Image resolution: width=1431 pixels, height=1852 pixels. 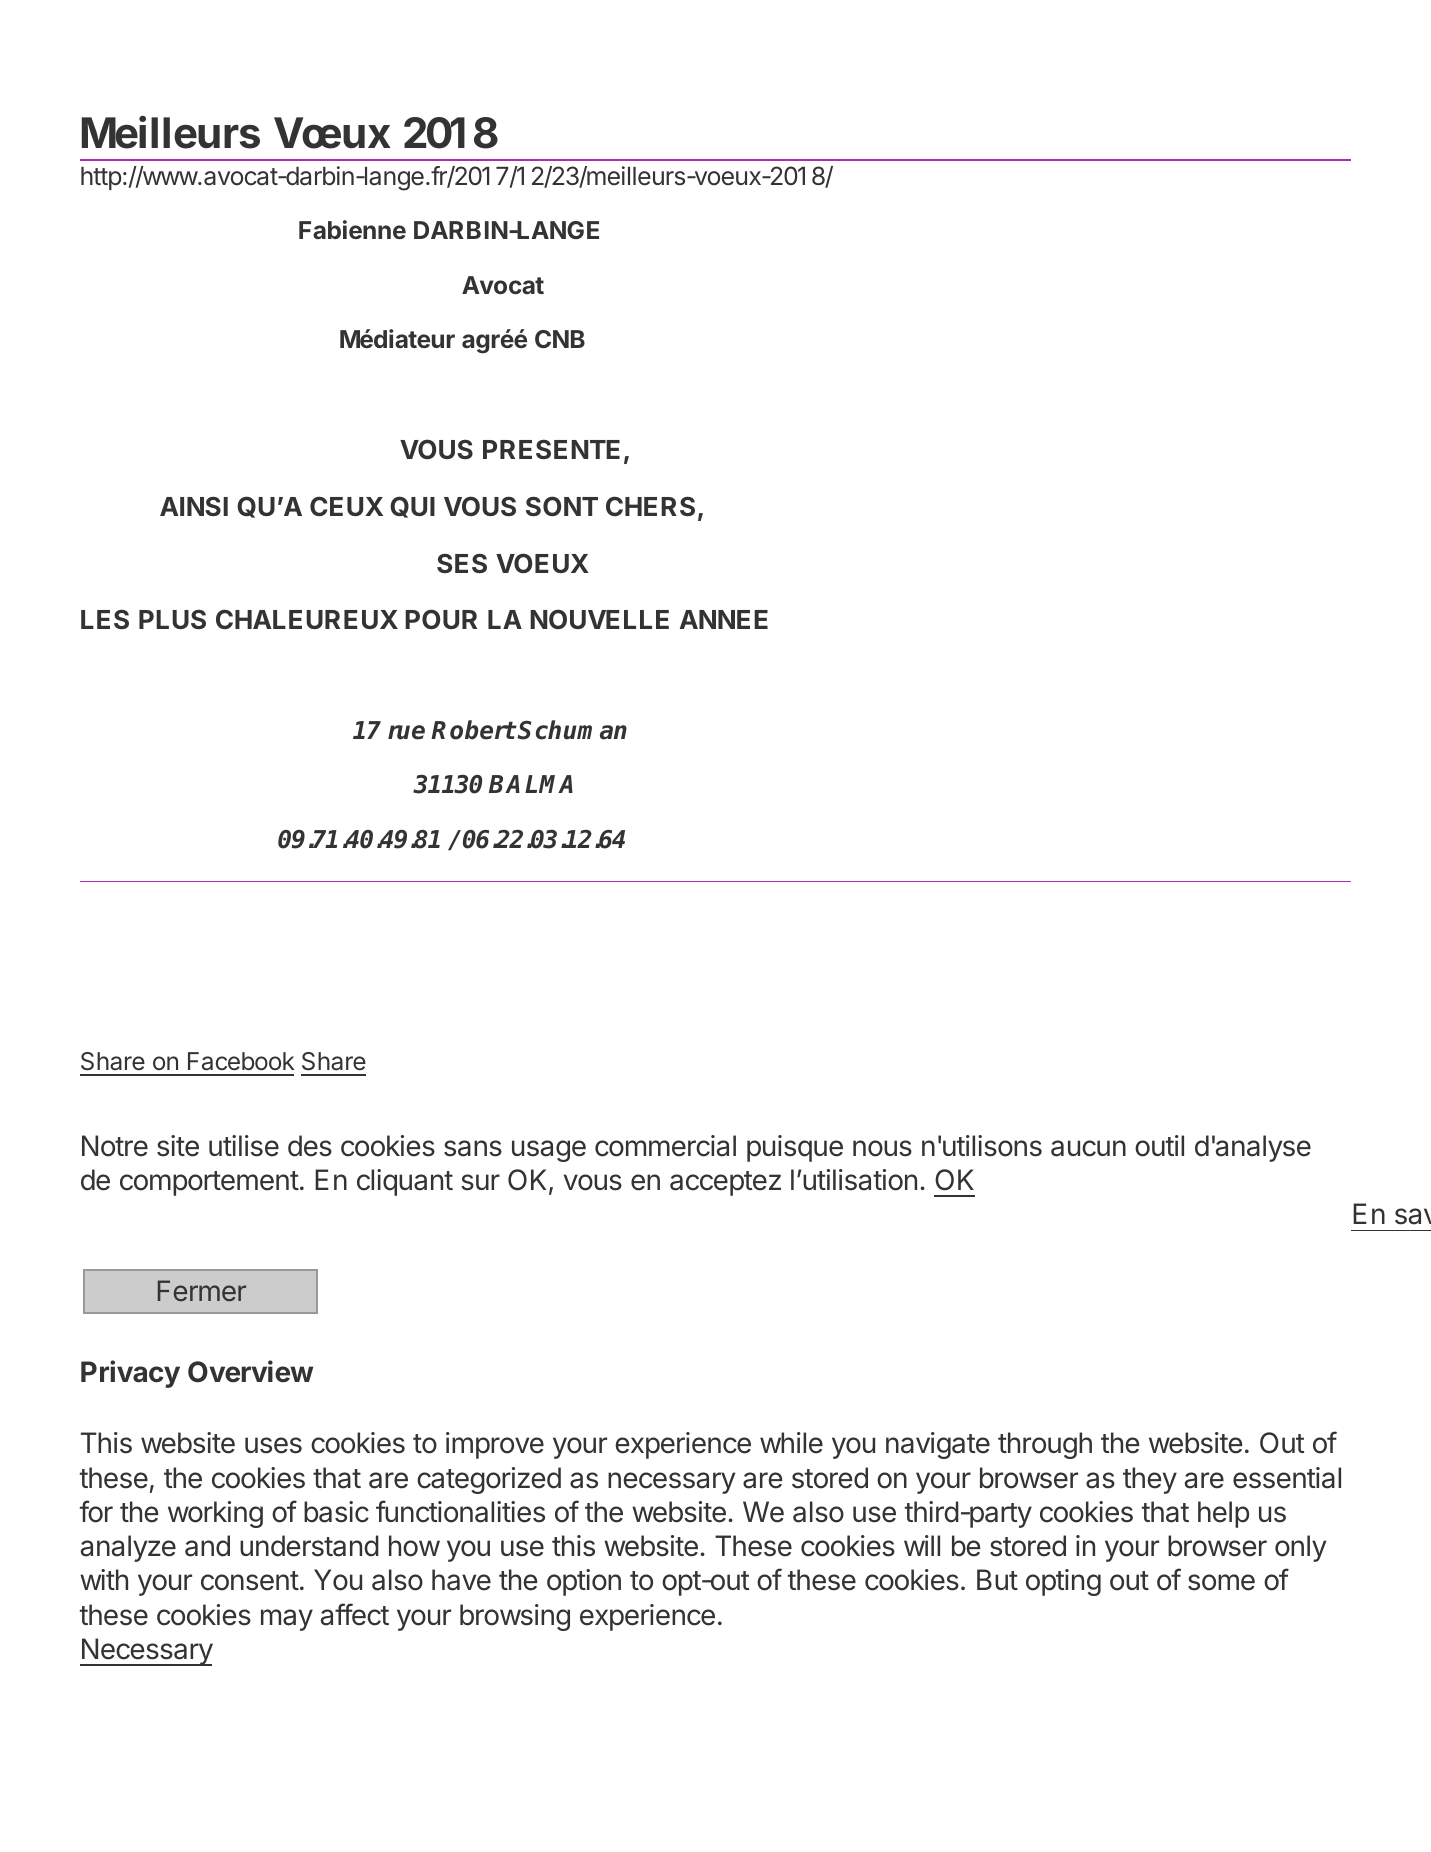 I want to click on consent, so click(x=250, y=1581).
